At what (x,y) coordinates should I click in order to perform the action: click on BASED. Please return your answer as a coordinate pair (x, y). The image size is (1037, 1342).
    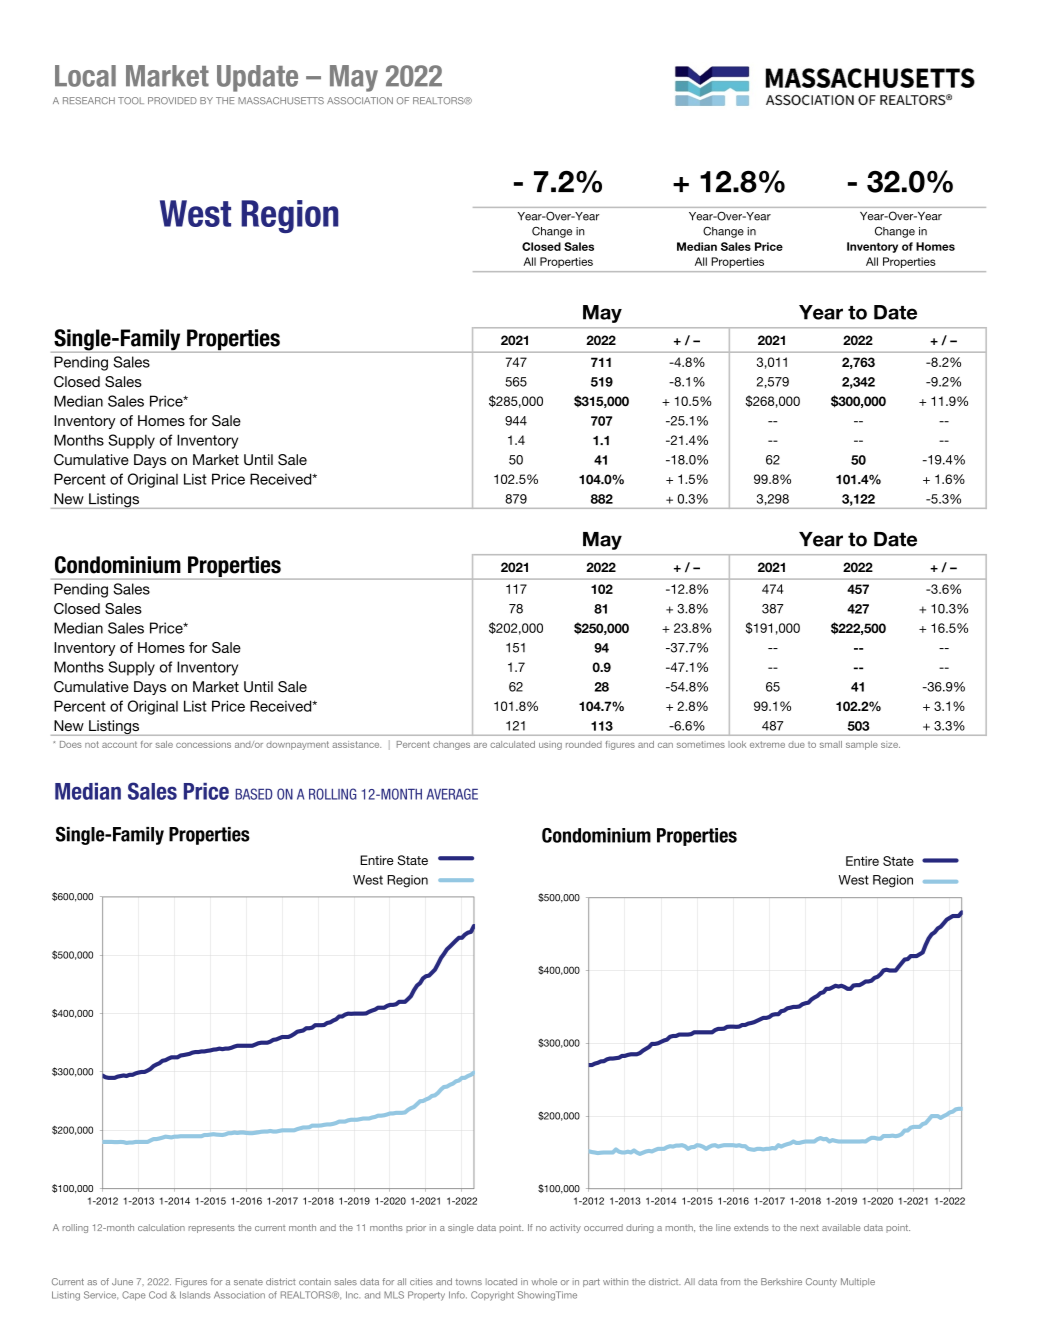
    Looking at the image, I should click on (254, 794).
